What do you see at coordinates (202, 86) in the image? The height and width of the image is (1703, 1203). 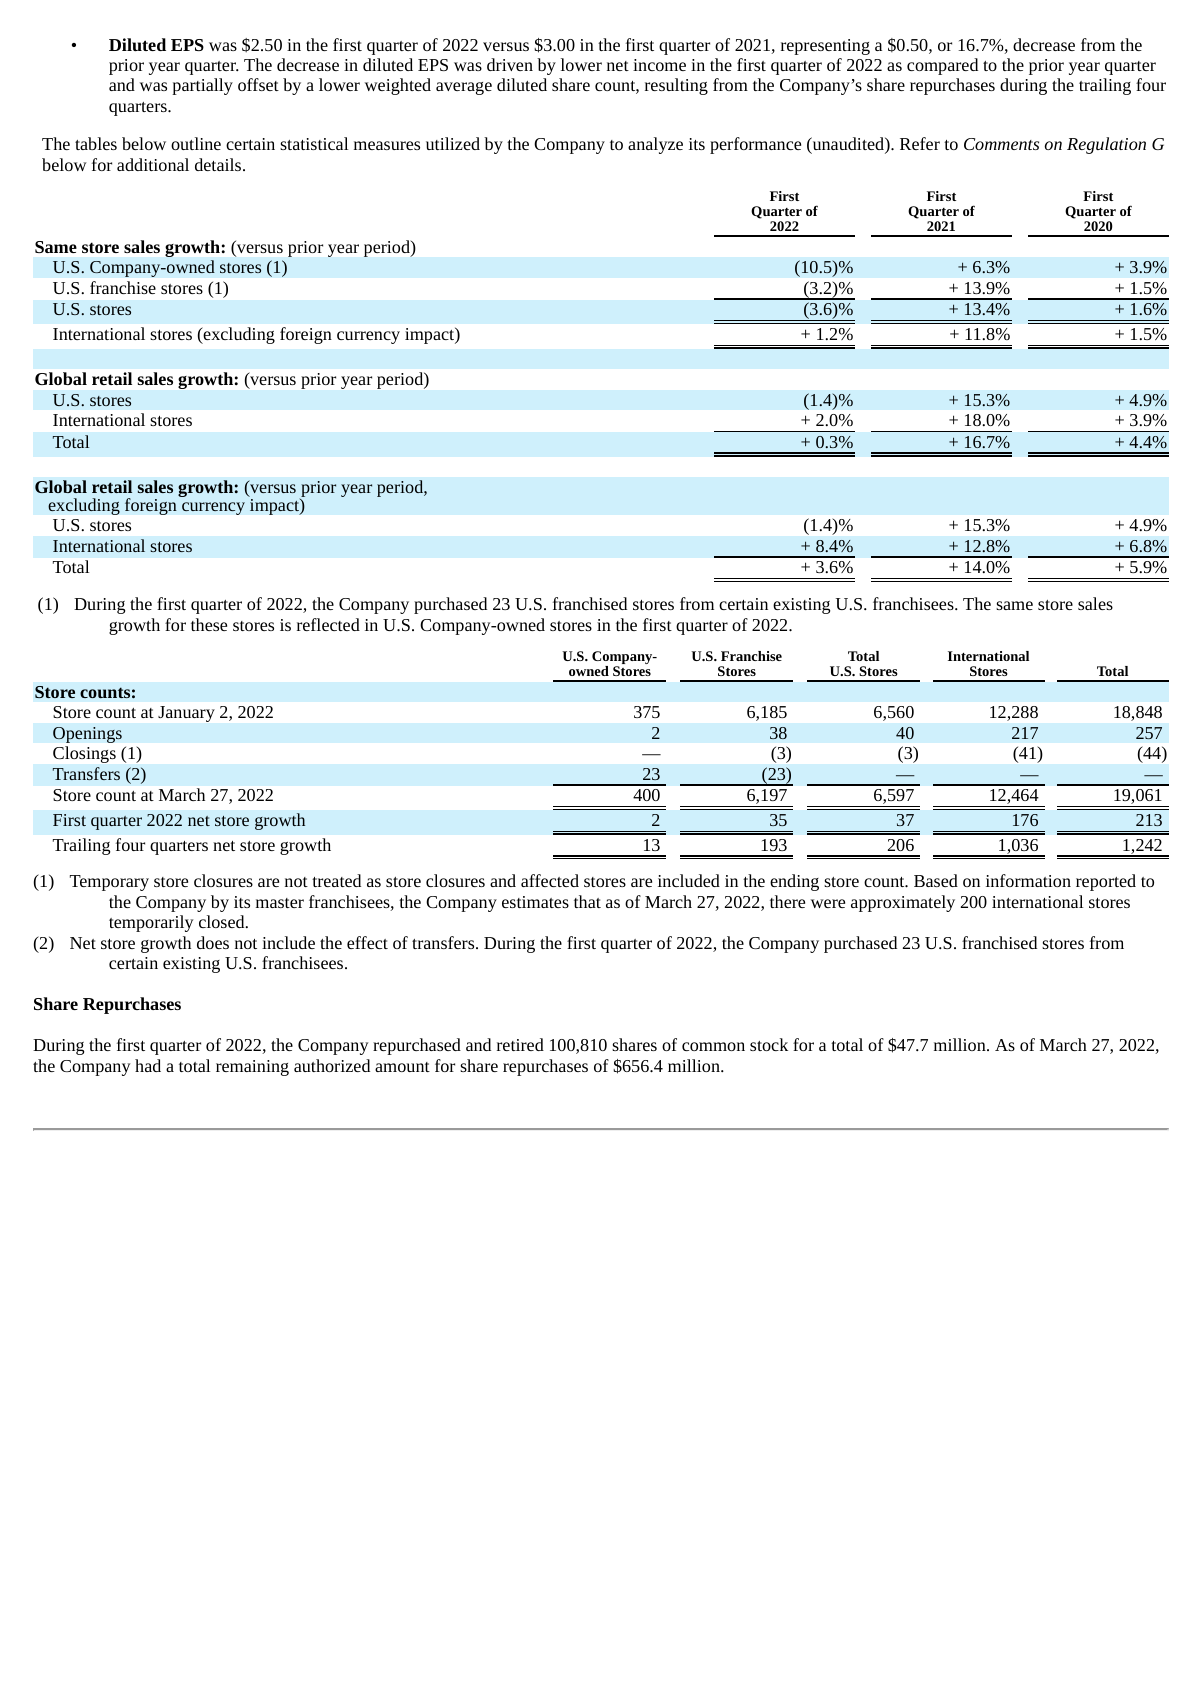 I see `partially` at bounding box center [202, 86].
